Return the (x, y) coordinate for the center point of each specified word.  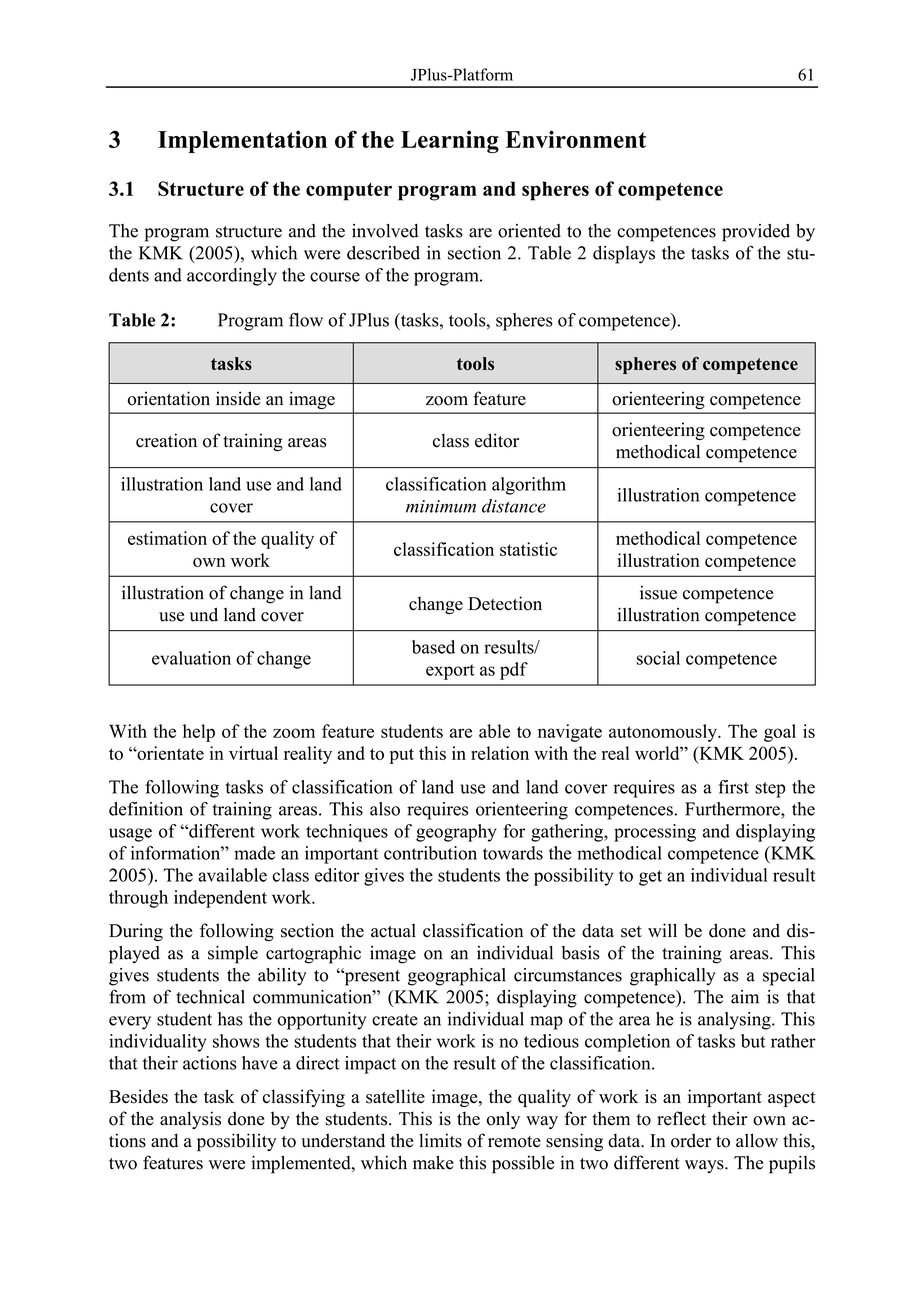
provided (756, 233)
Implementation (242, 141)
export (450, 672)
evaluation (191, 658)
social (658, 658)
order (691, 1140)
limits (440, 1140)
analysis (190, 1120)
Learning (450, 141)
